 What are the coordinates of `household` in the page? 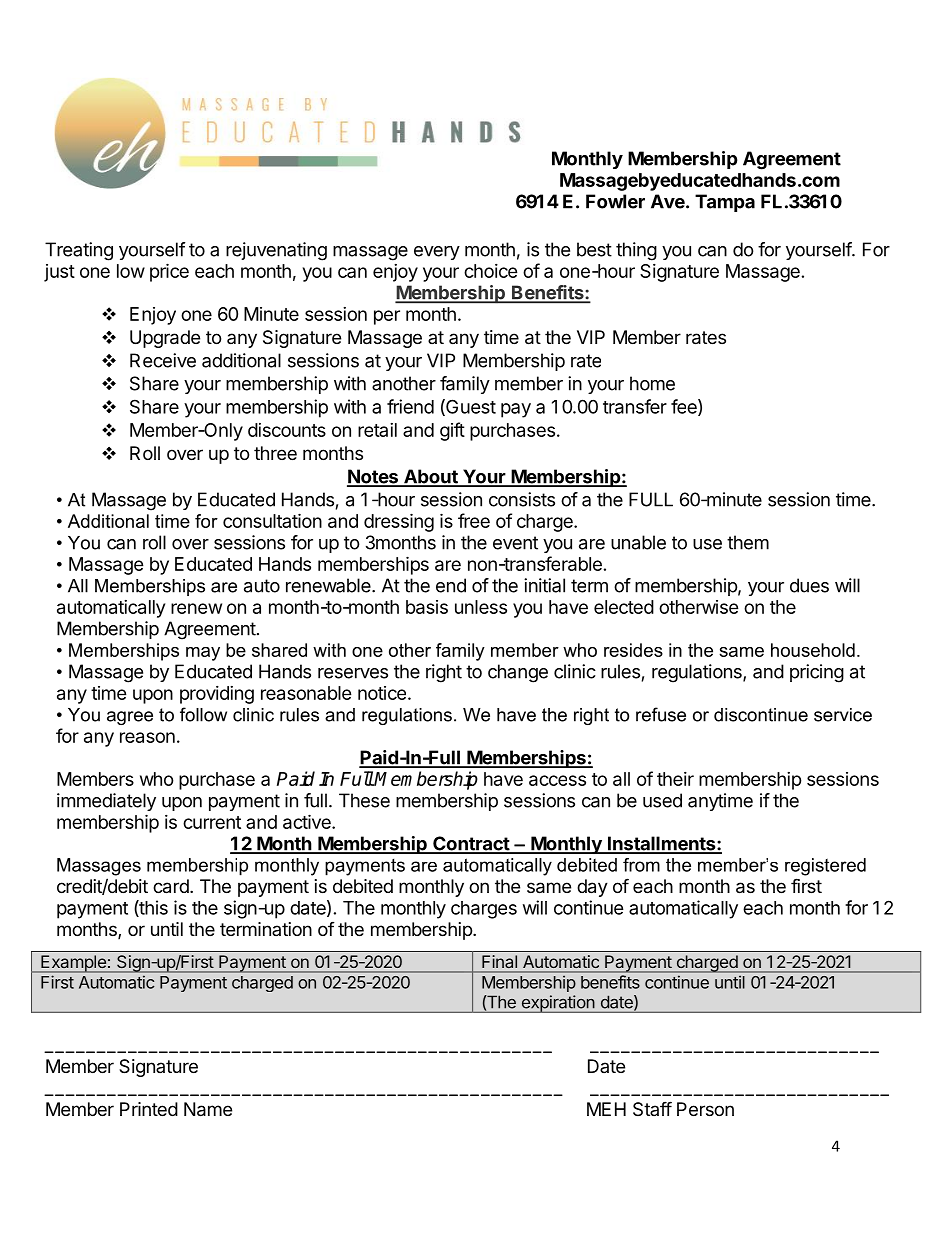 It's located at (813, 650).
